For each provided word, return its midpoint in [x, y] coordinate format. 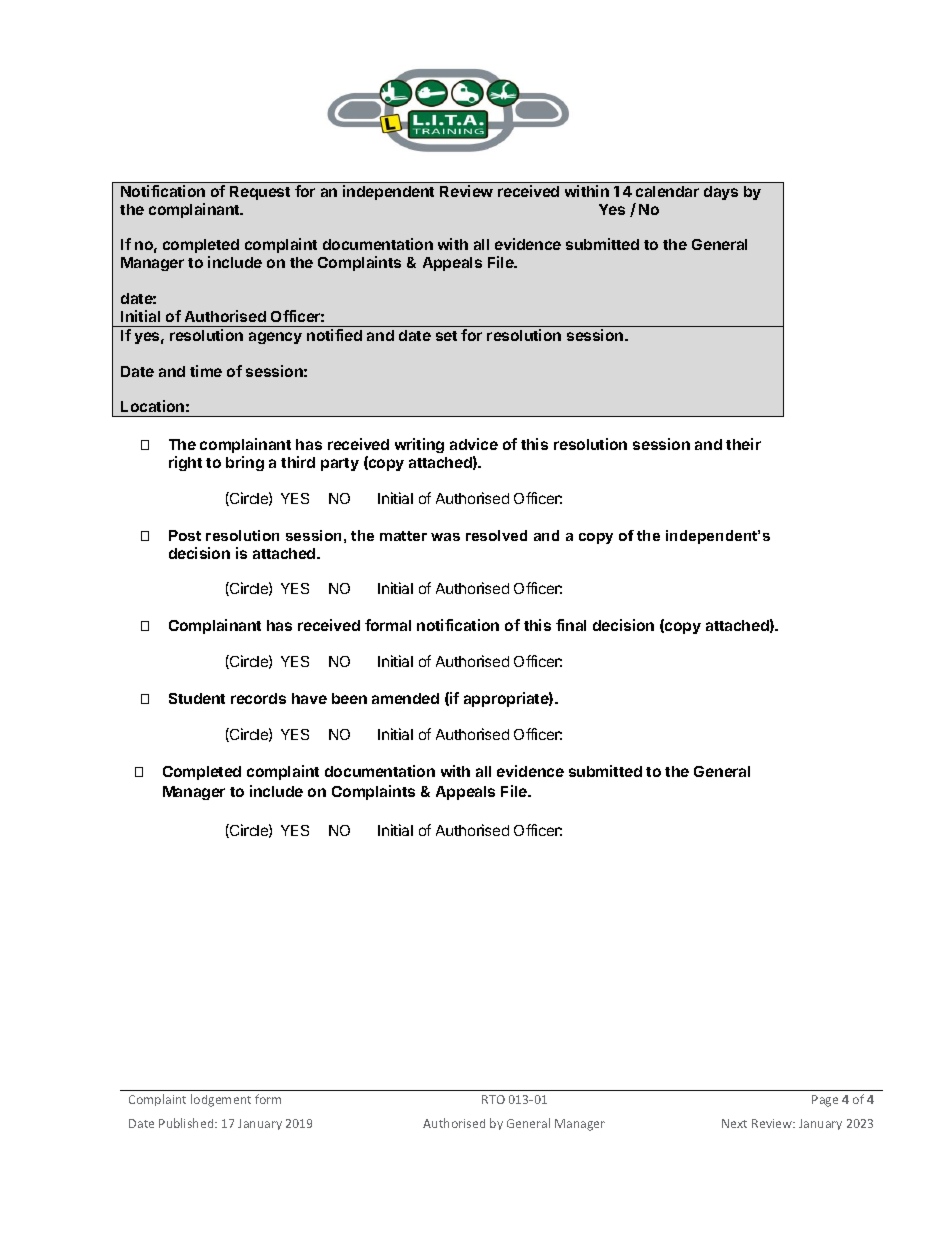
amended [405, 698]
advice [474, 444]
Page [825, 1101]
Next [734, 1123]
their [743, 444]
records [258, 698]
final [571, 625]
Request [260, 193]
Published [187, 1123]
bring [245, 463]
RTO [493, 1099]
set [446, 336]
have [309, 698]
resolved [496, 535]
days [721, 193]
